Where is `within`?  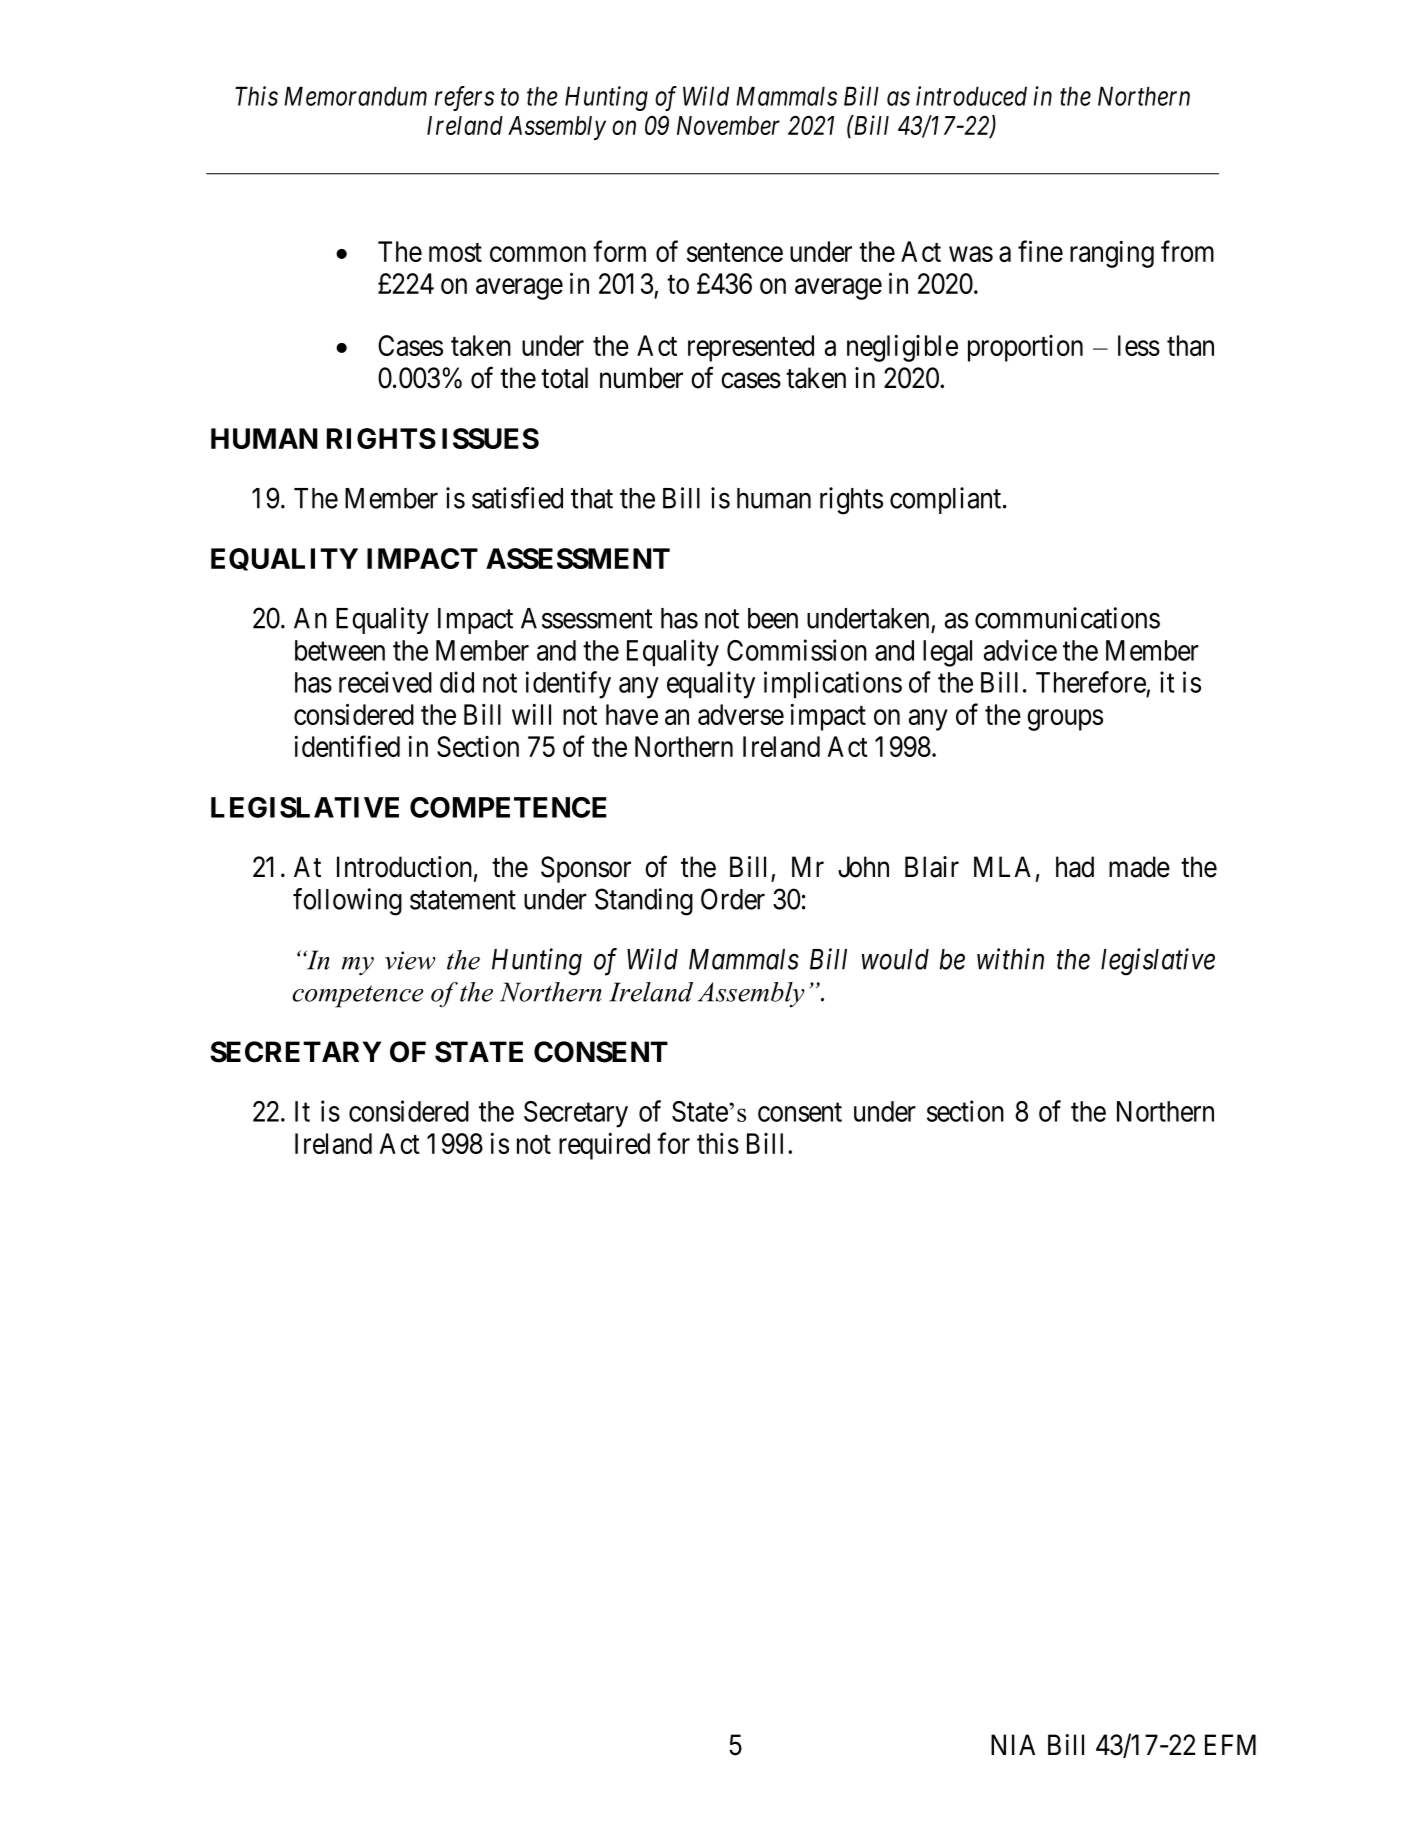 within is located at coordinates (1010, 959).
